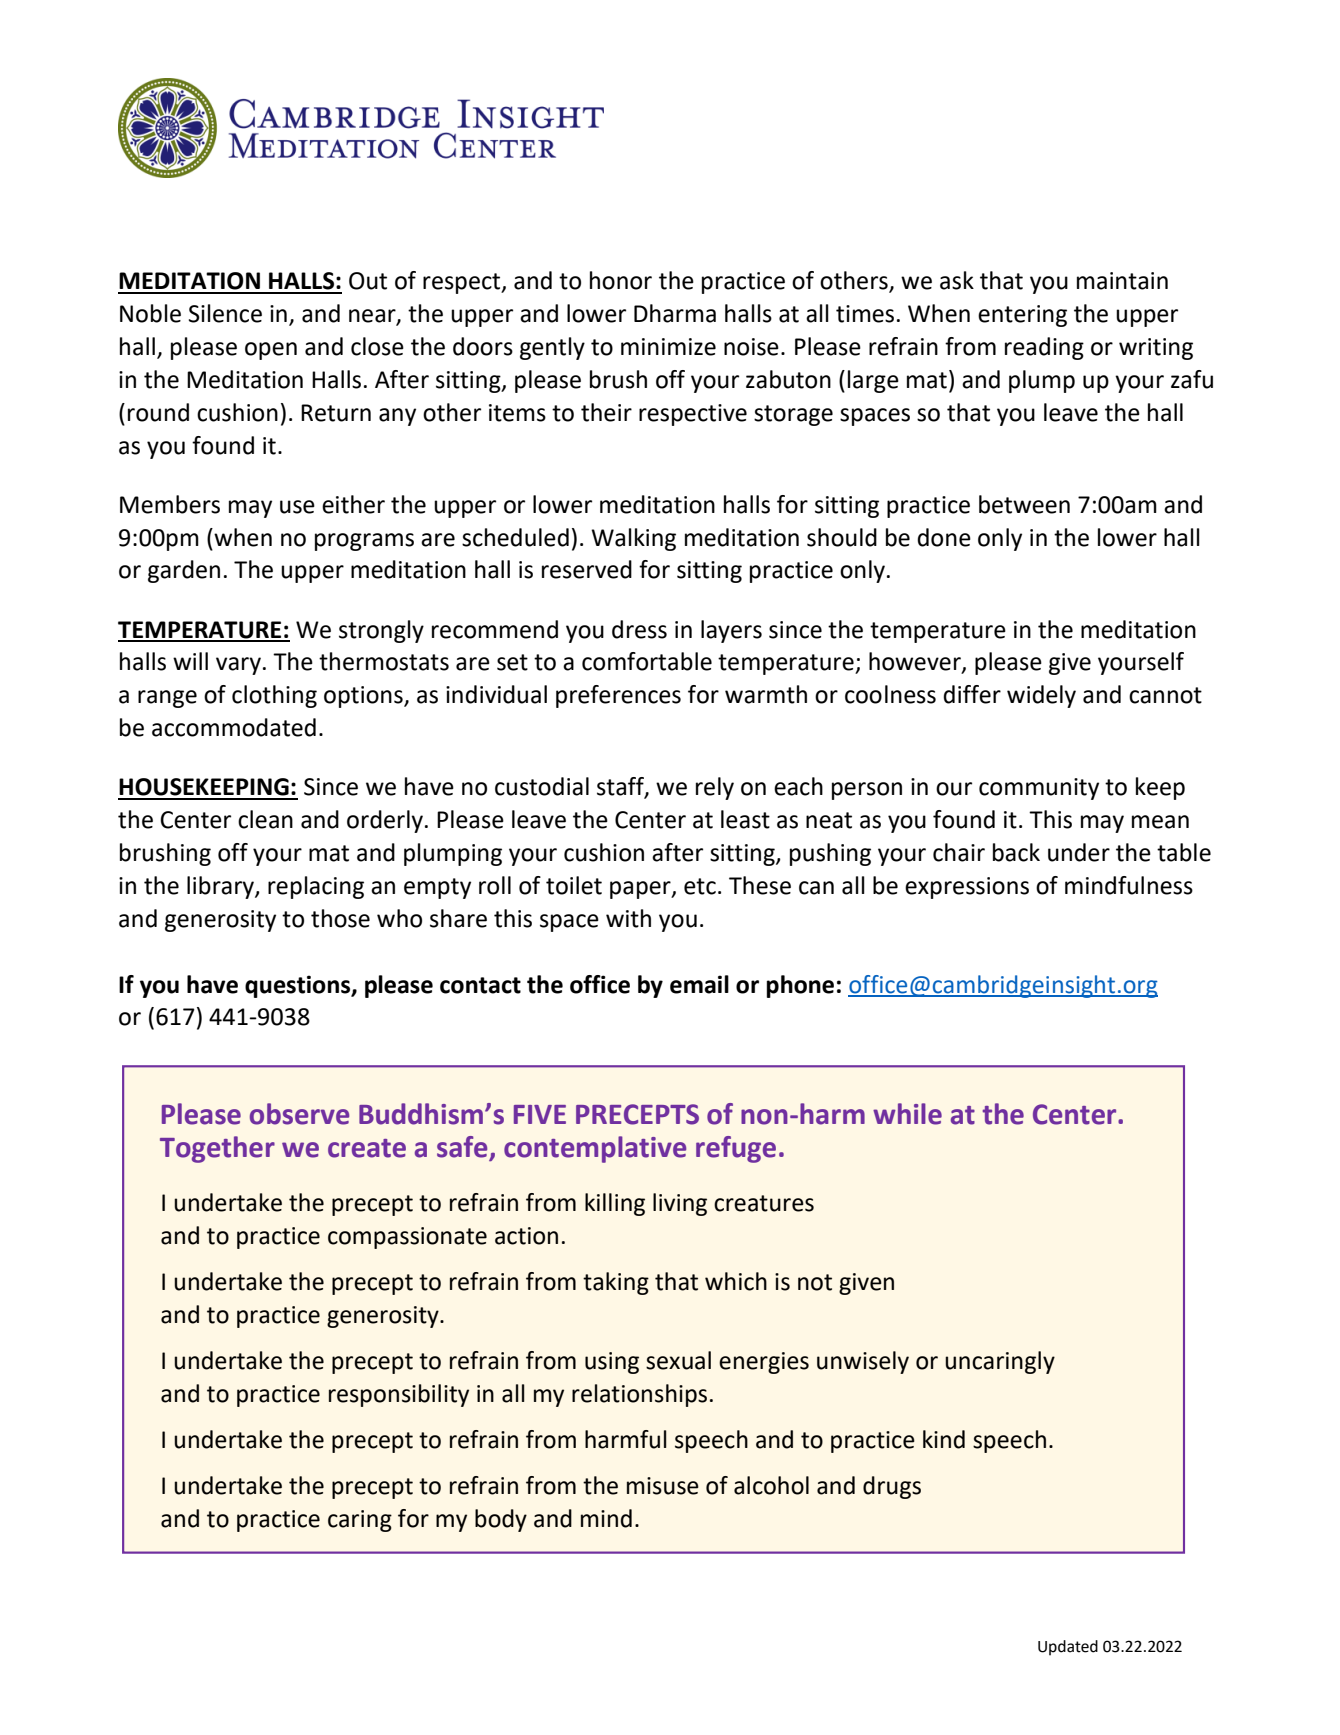  What do you see at coordinates (1041, 696) in the screenshot?
I see `widely` at bounding box center [1041, 696].
